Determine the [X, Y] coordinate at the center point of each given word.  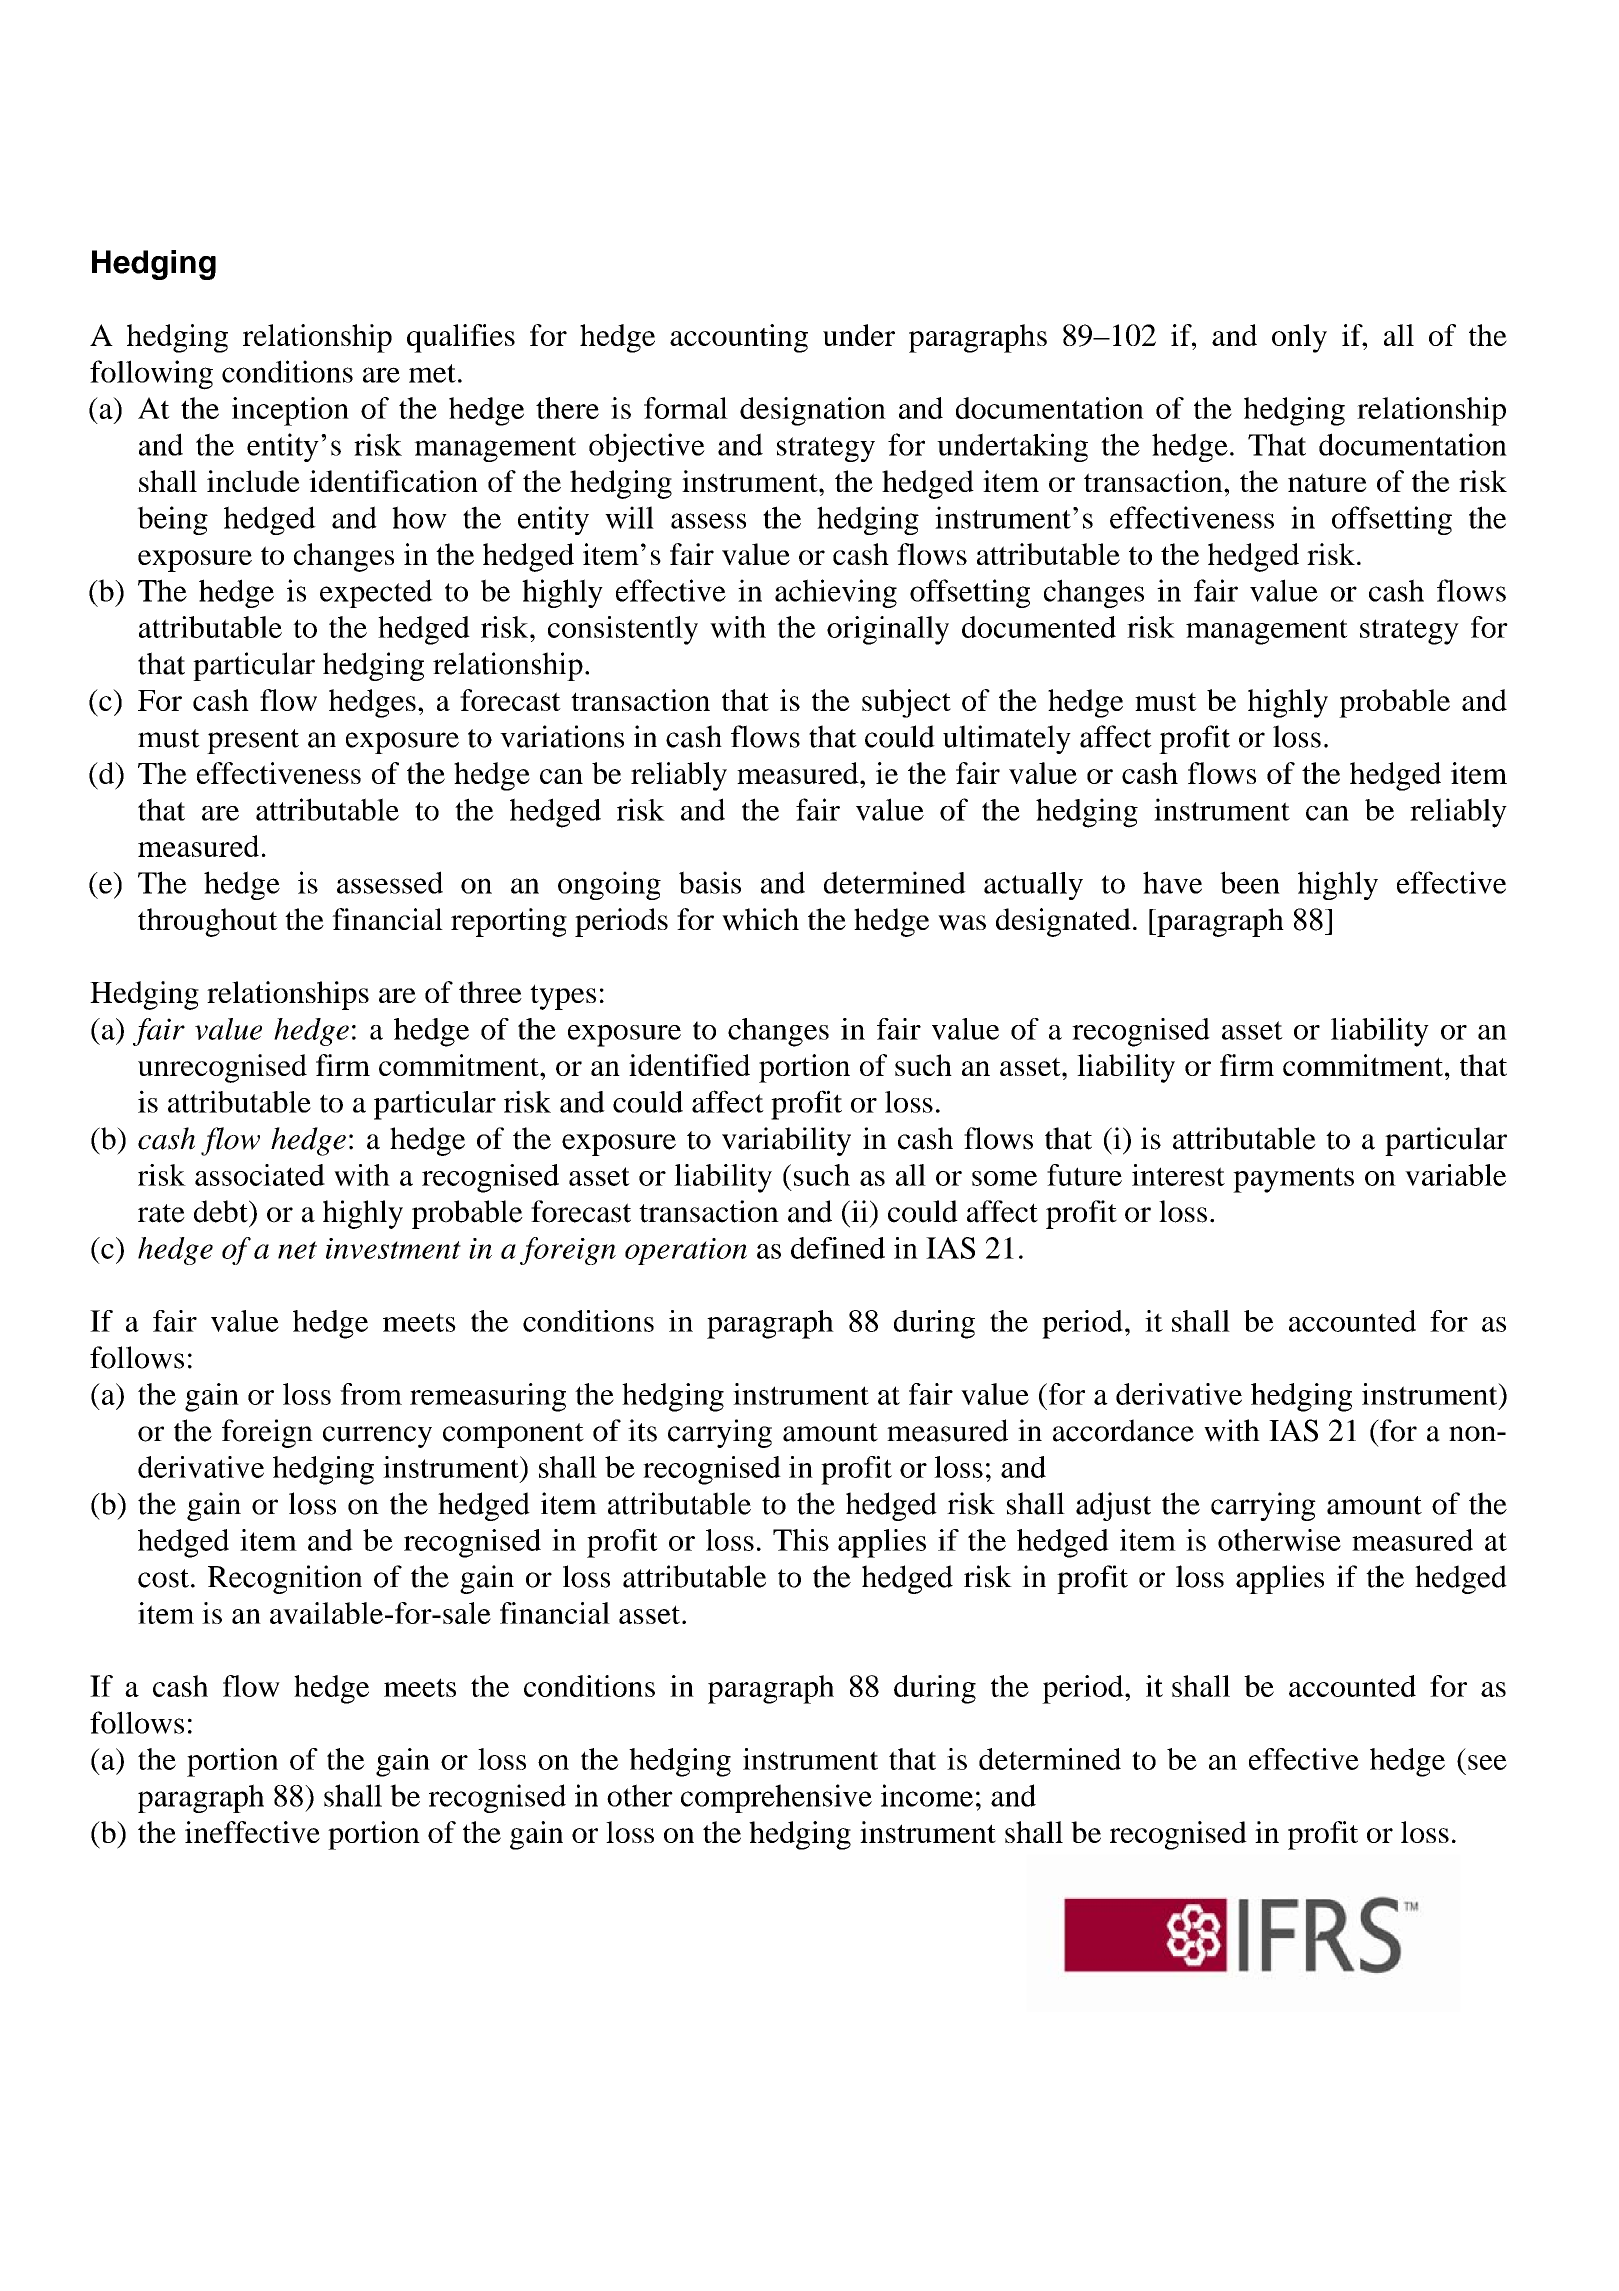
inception [290, 411]
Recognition [285, 1579]
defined [838, 1248]
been [1250, 882]
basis [710, 882]
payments [1293, 1180]
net [297, 1250]
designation [813, 411]
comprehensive [776, 1798]
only [1299, 338]
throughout [208, 922]
